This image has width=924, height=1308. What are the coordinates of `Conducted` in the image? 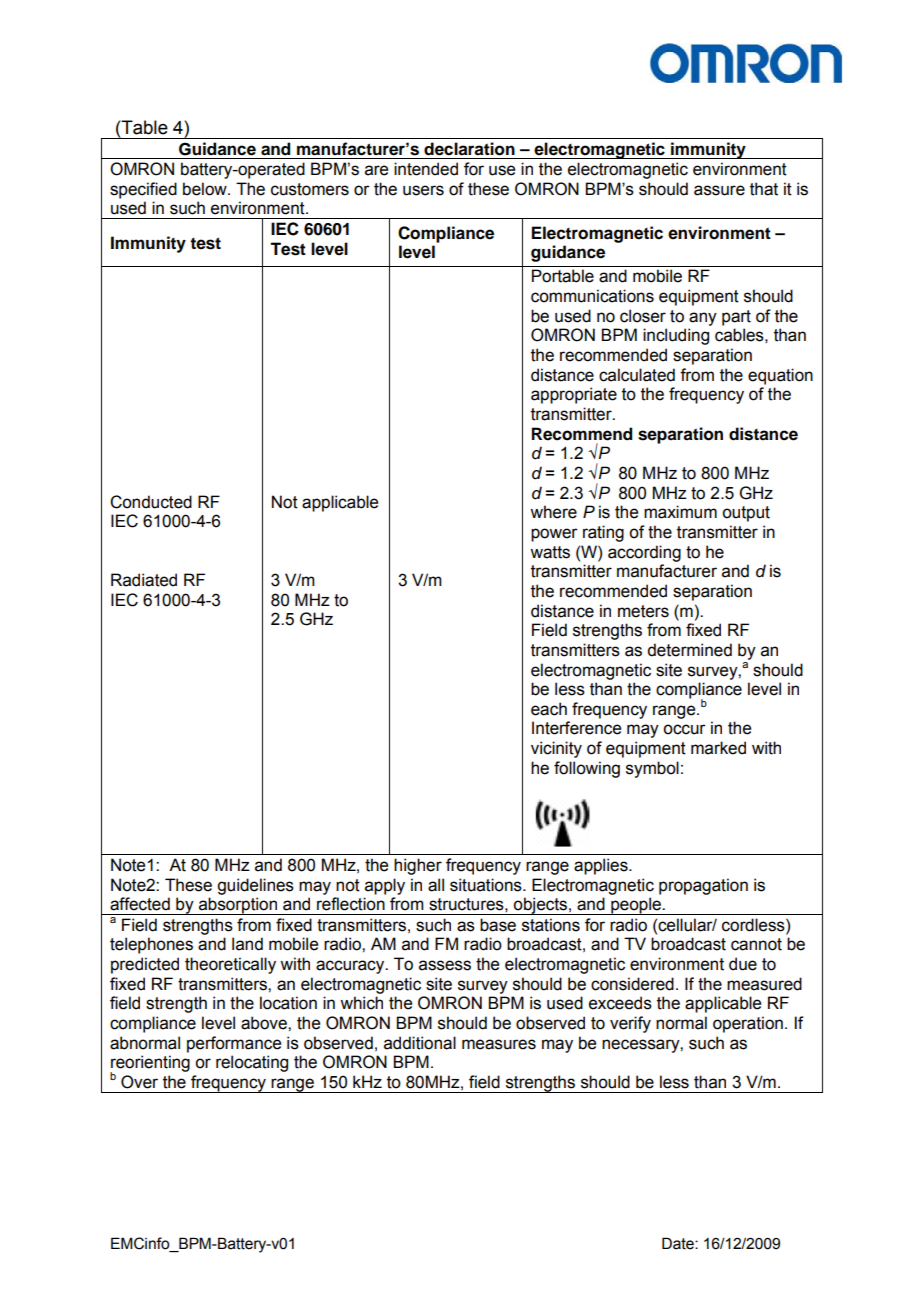 It's located at (151, 502).
